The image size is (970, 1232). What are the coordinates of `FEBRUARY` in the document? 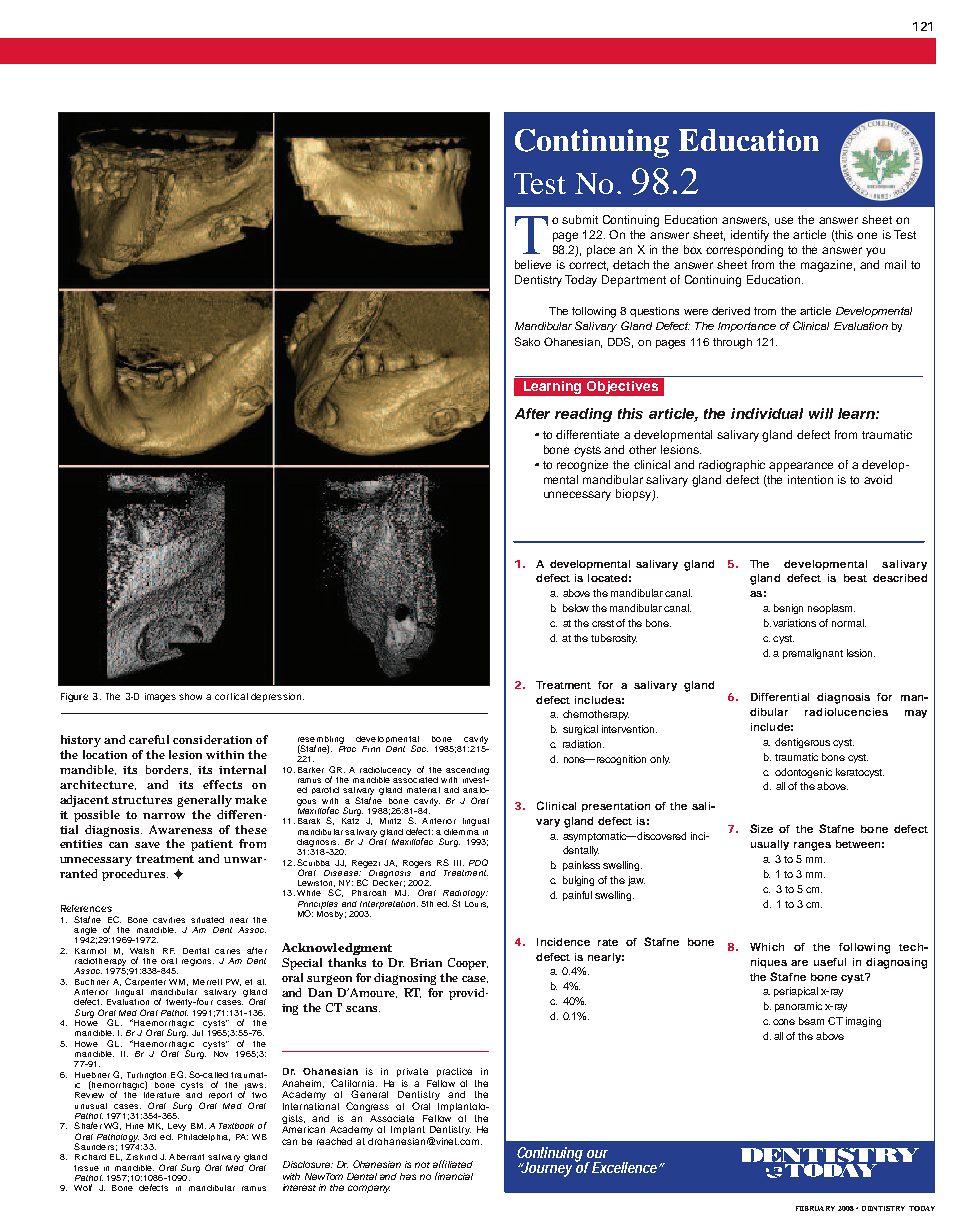 It's located at (815, 1208).
